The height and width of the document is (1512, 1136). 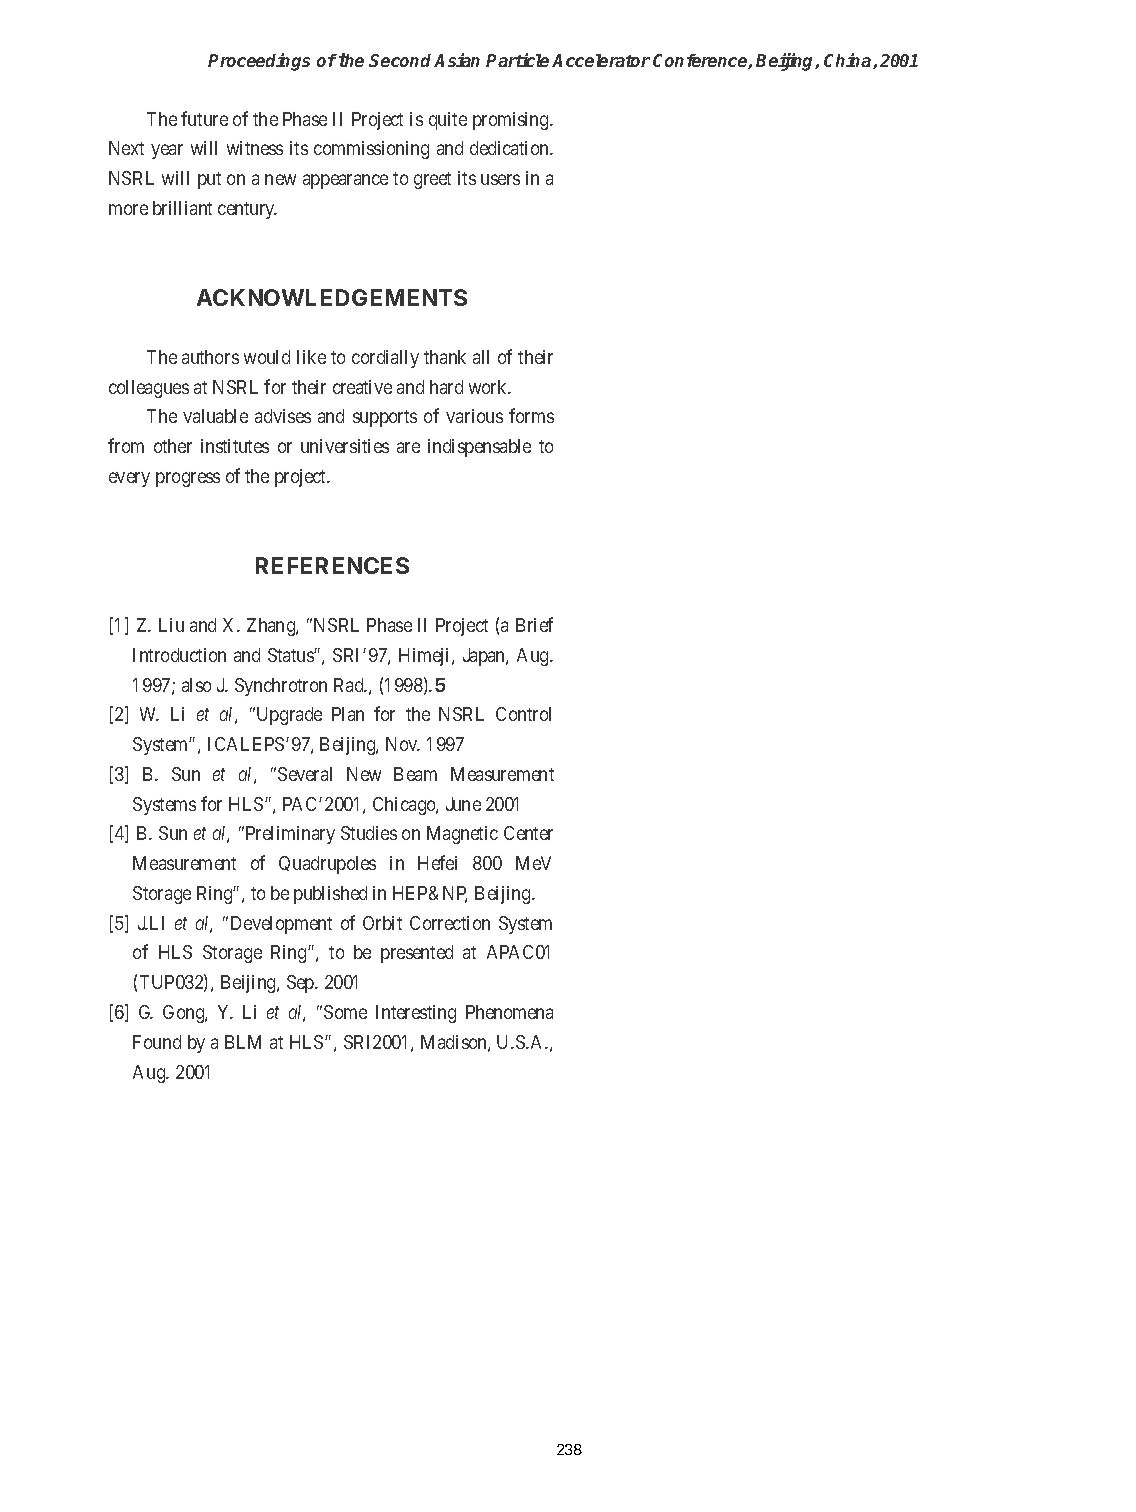 I want to click on commissioning, so click(x=371, y=150).
